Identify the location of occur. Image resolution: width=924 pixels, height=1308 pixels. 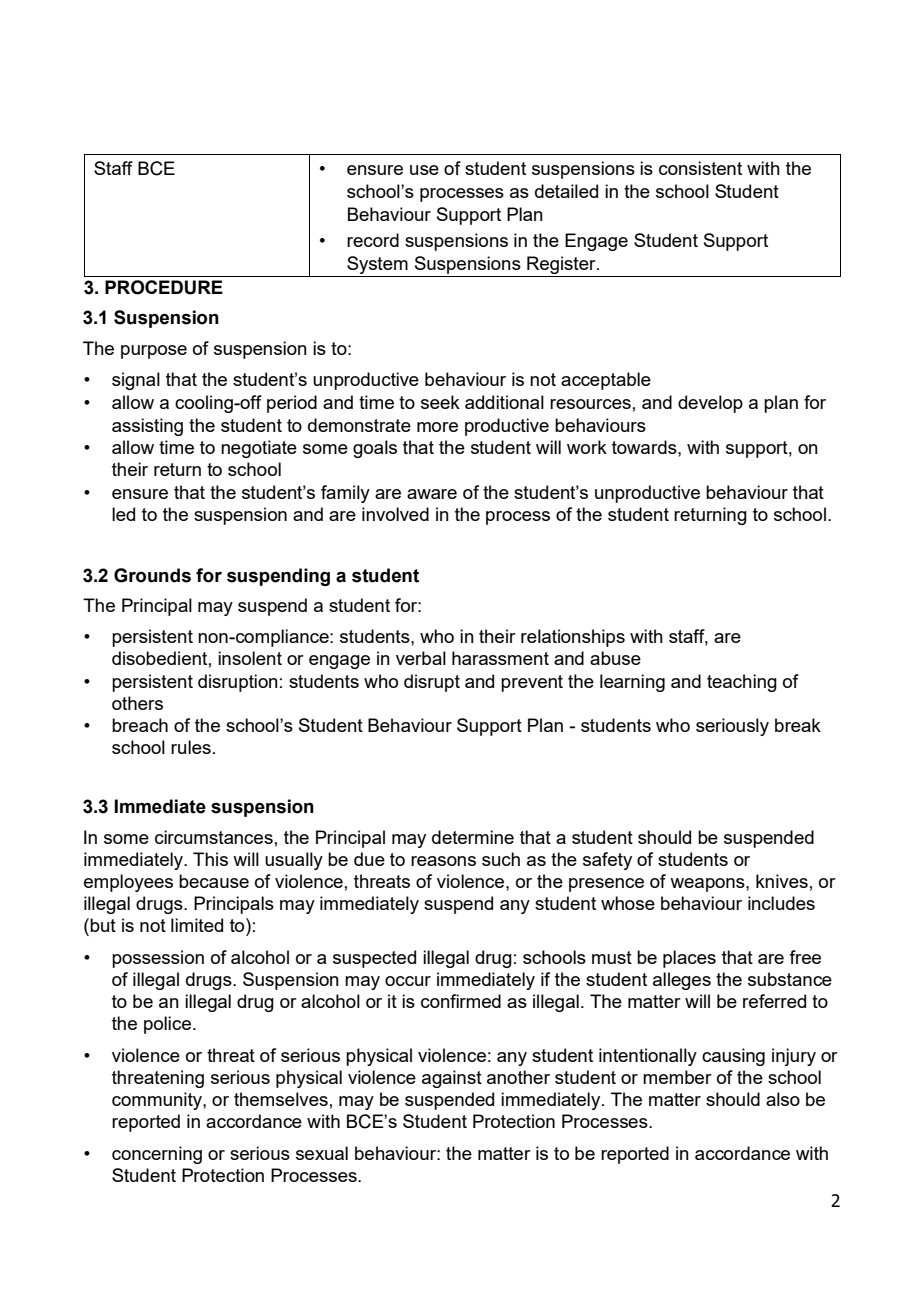
(408, 981).
